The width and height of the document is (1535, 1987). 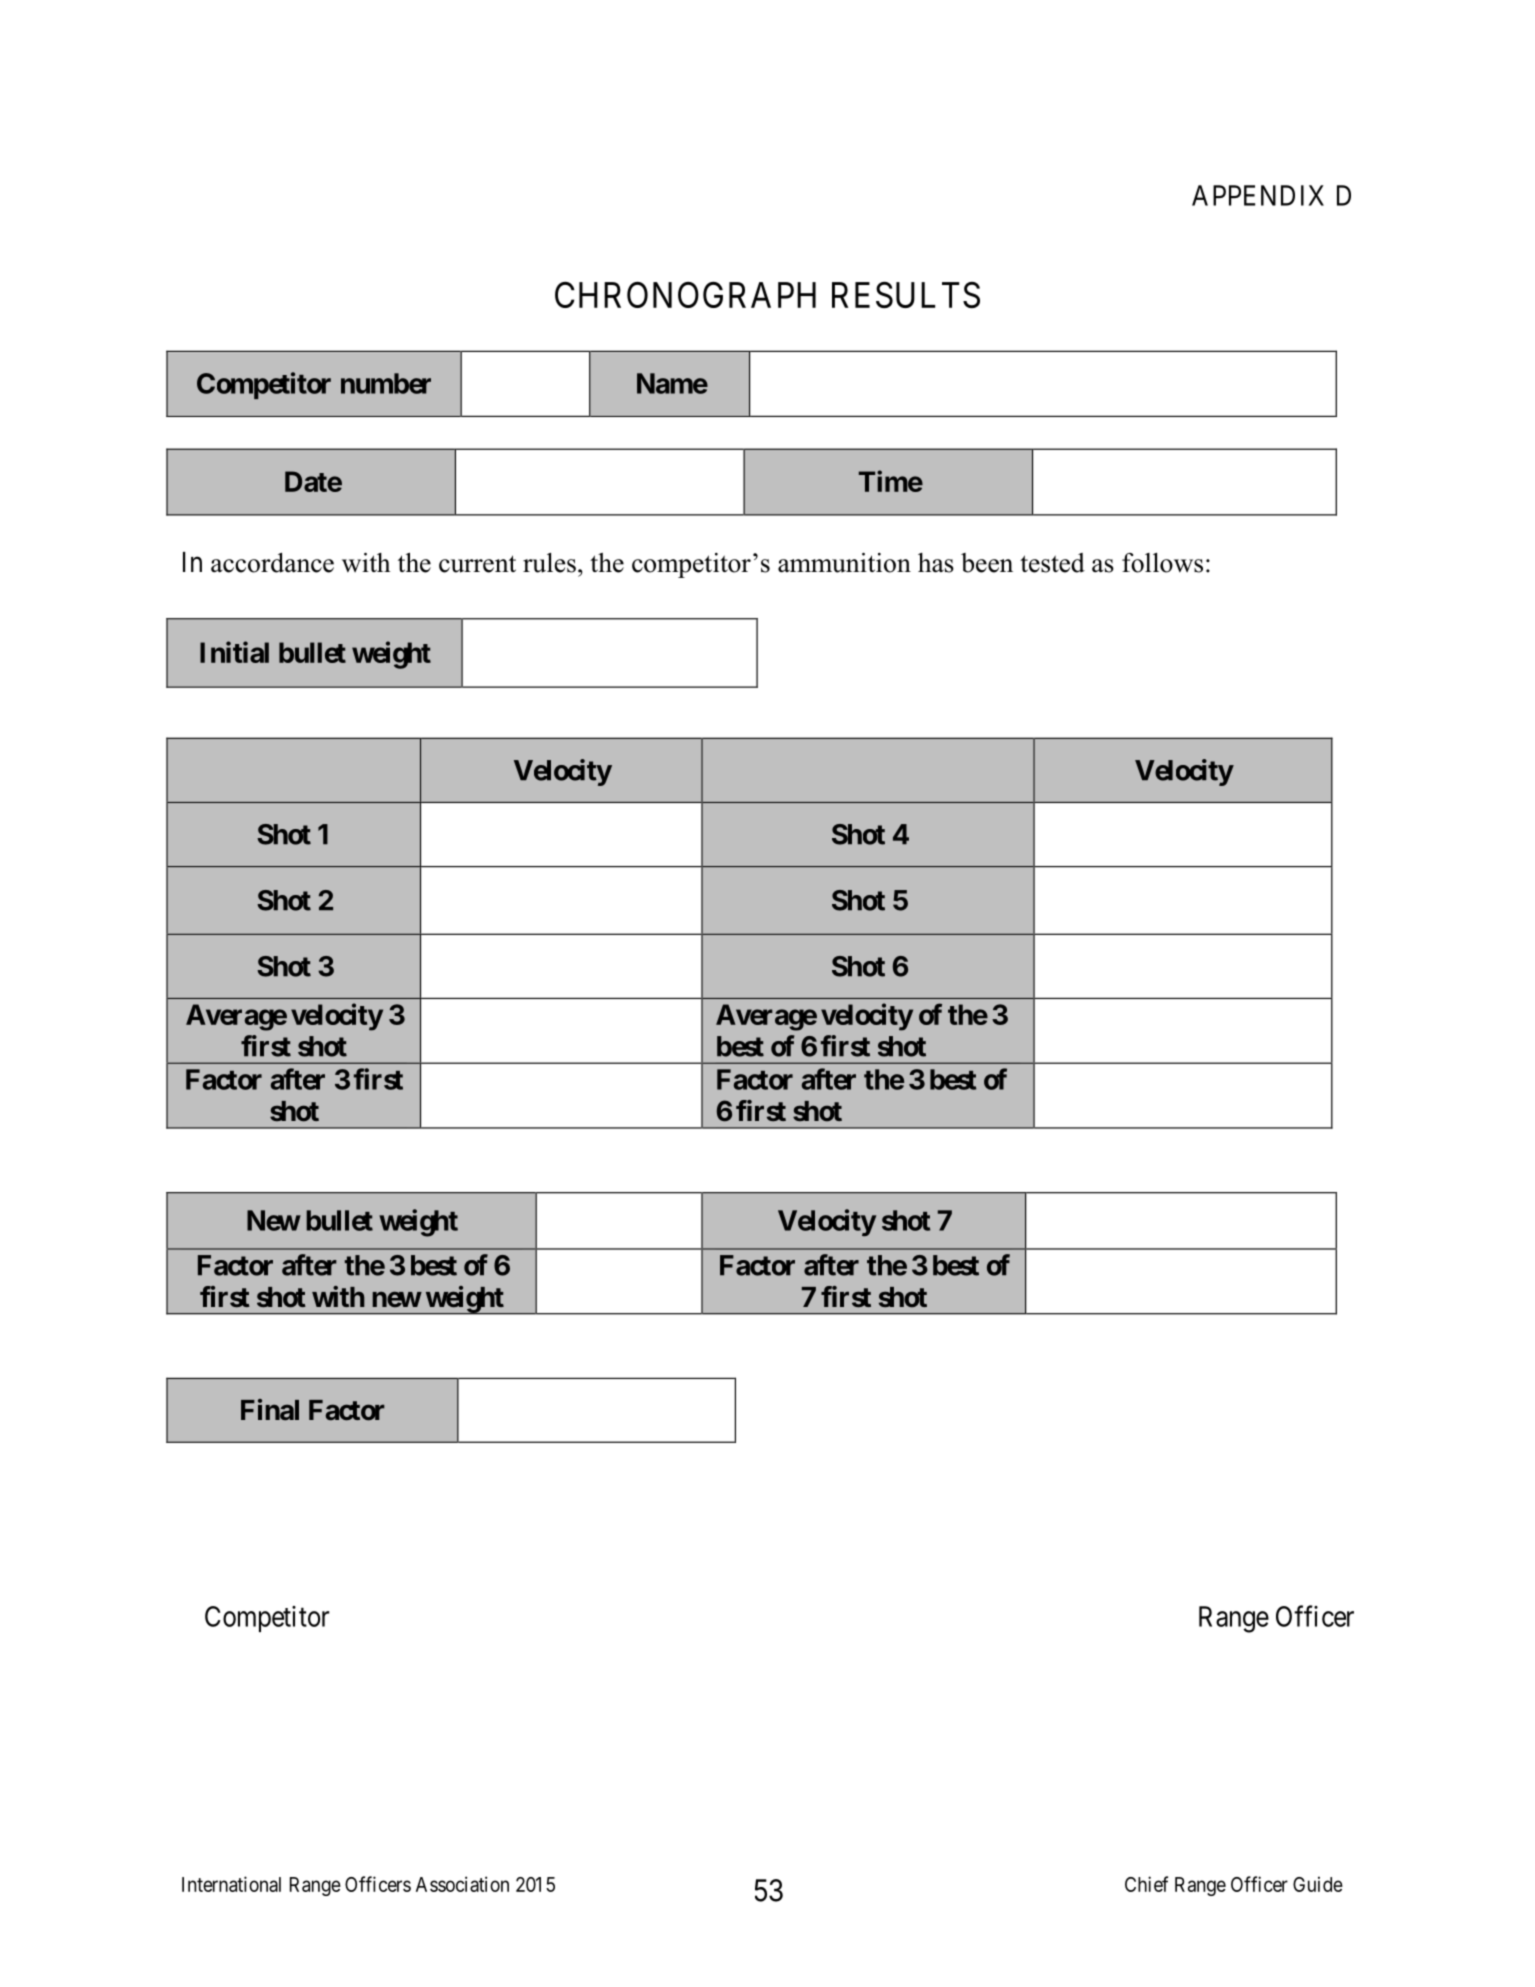 What do you see at coordinates (906, 294) in the document?
I see `RESULTS` at bounding box center [906, 294].
